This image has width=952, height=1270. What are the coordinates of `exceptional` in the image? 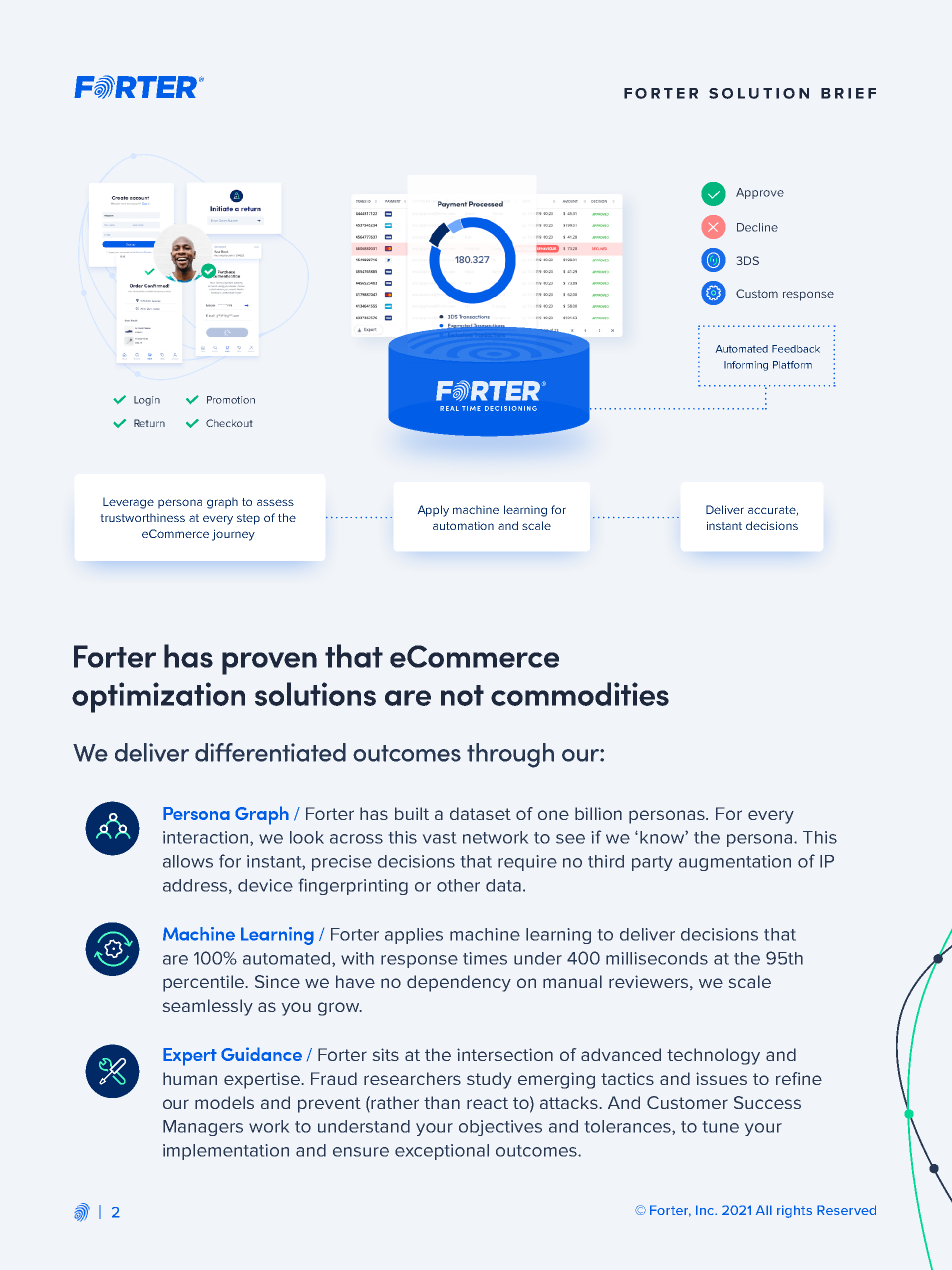 It's located at (442, 1152).
